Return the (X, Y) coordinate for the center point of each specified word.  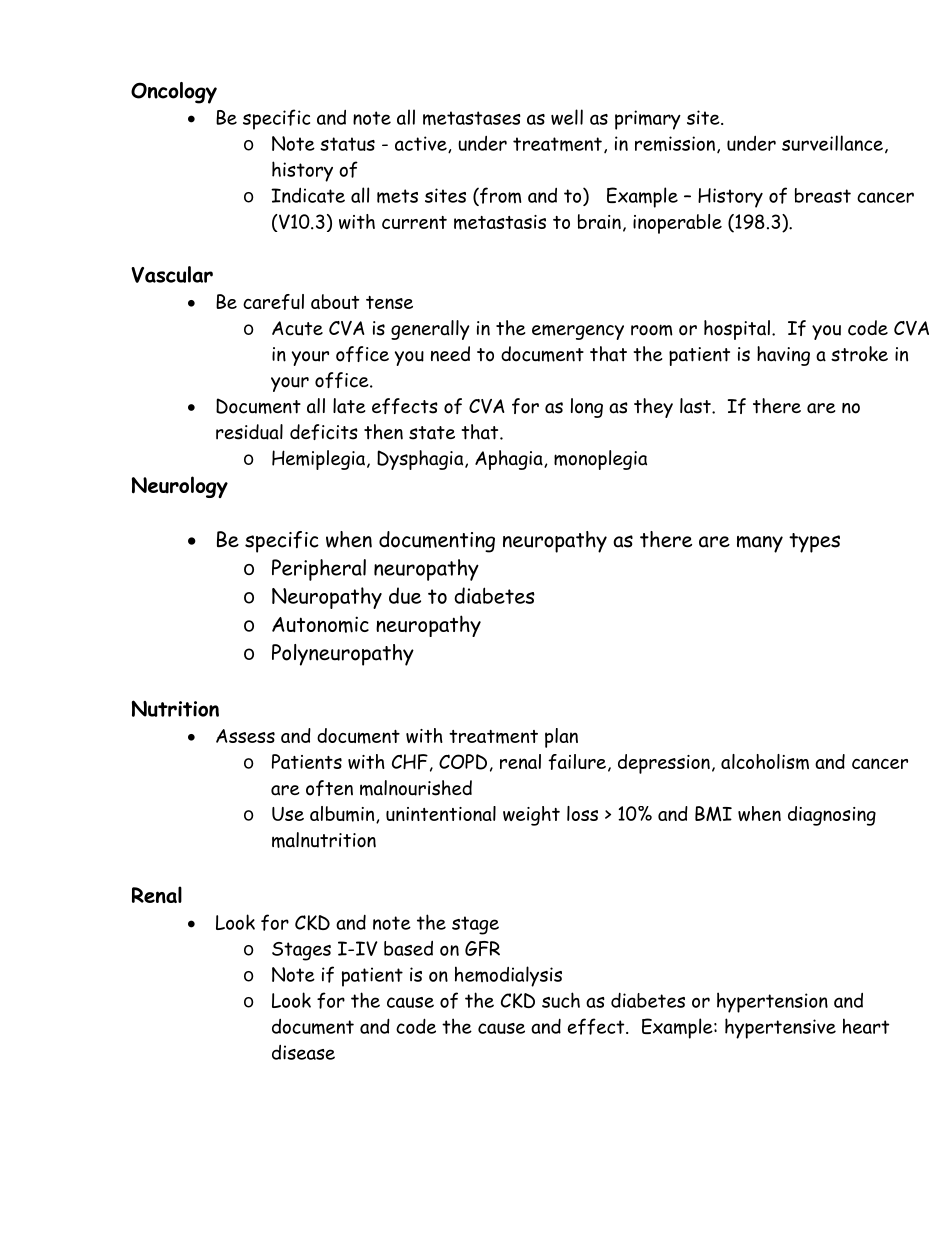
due (405, 595)
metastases (472, 118)
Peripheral (319, 570)
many (760, 544)
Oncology (174, 93)
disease (303, 1052)
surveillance (832, 143)
